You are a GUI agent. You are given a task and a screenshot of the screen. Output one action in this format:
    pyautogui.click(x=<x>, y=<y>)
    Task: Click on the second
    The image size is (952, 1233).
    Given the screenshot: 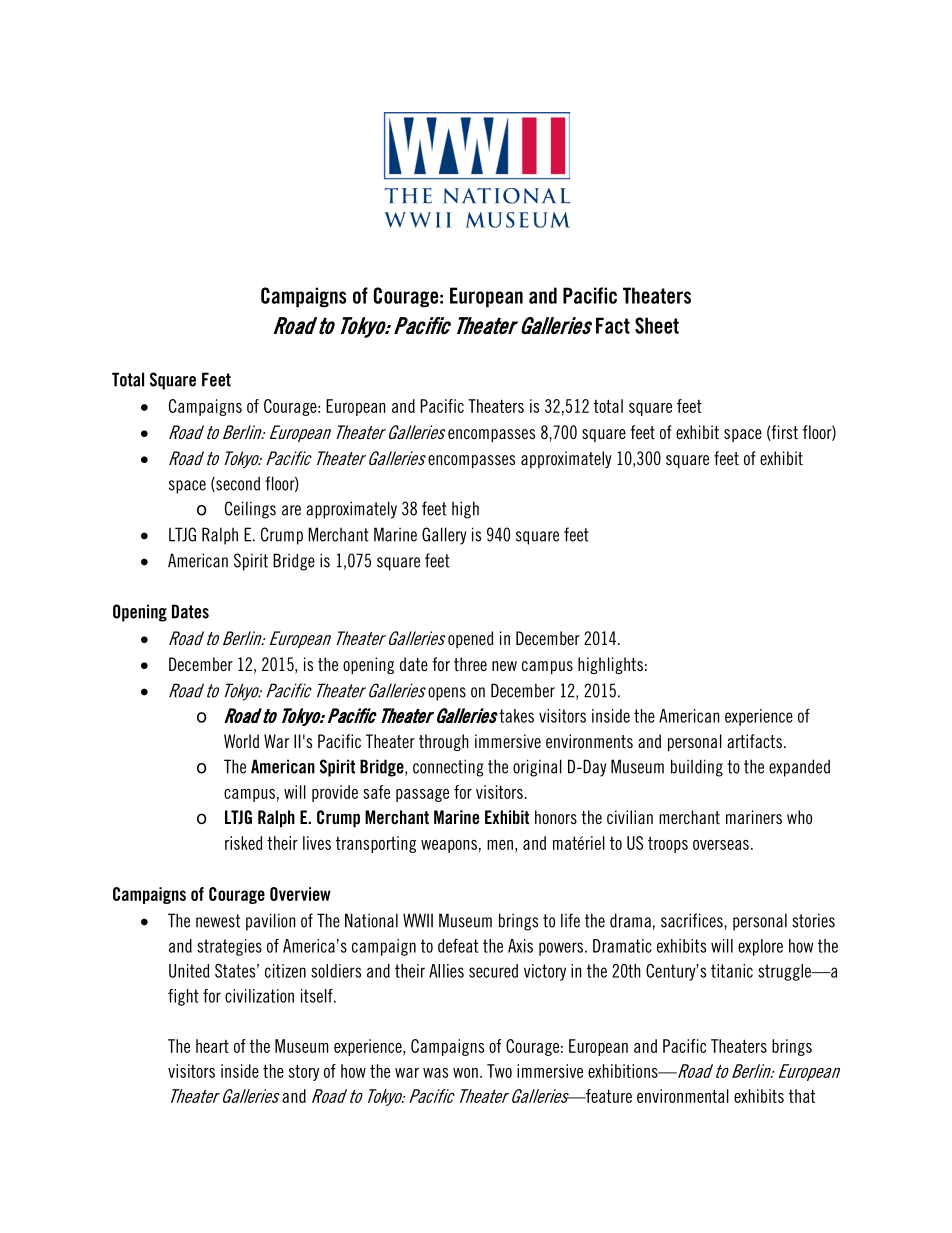 What is the action you would take?
    pyautogui.click(x=237, y=484)
